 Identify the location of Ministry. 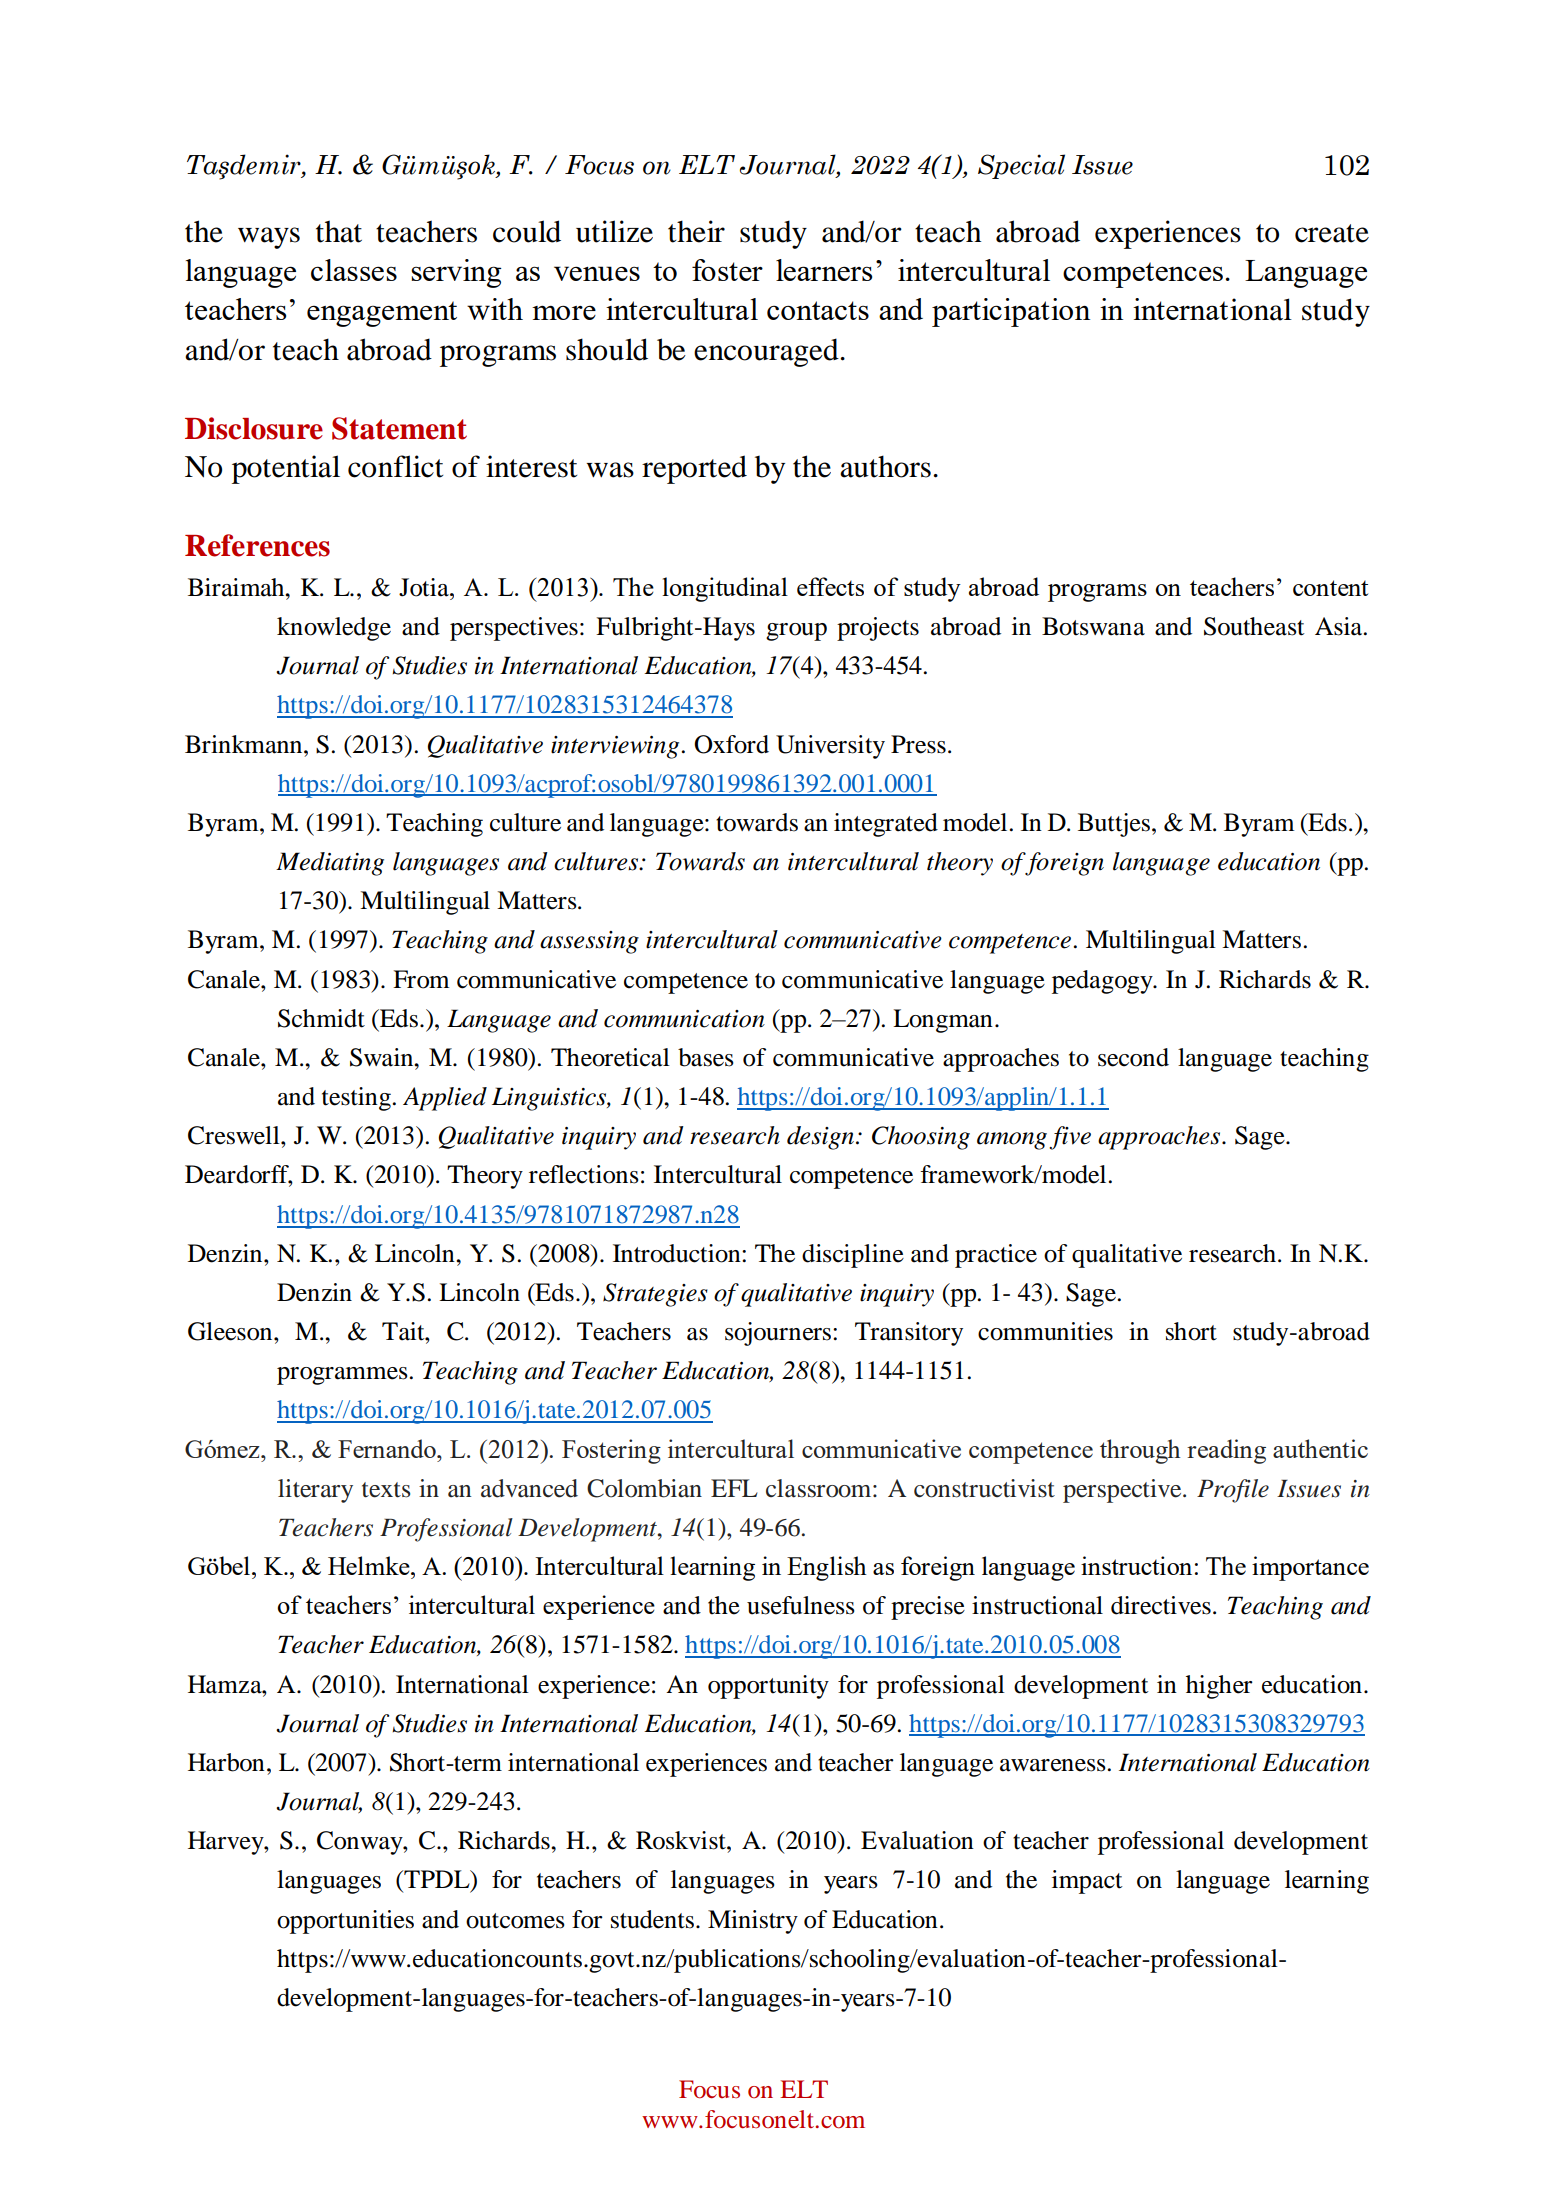
(753, 1922).
